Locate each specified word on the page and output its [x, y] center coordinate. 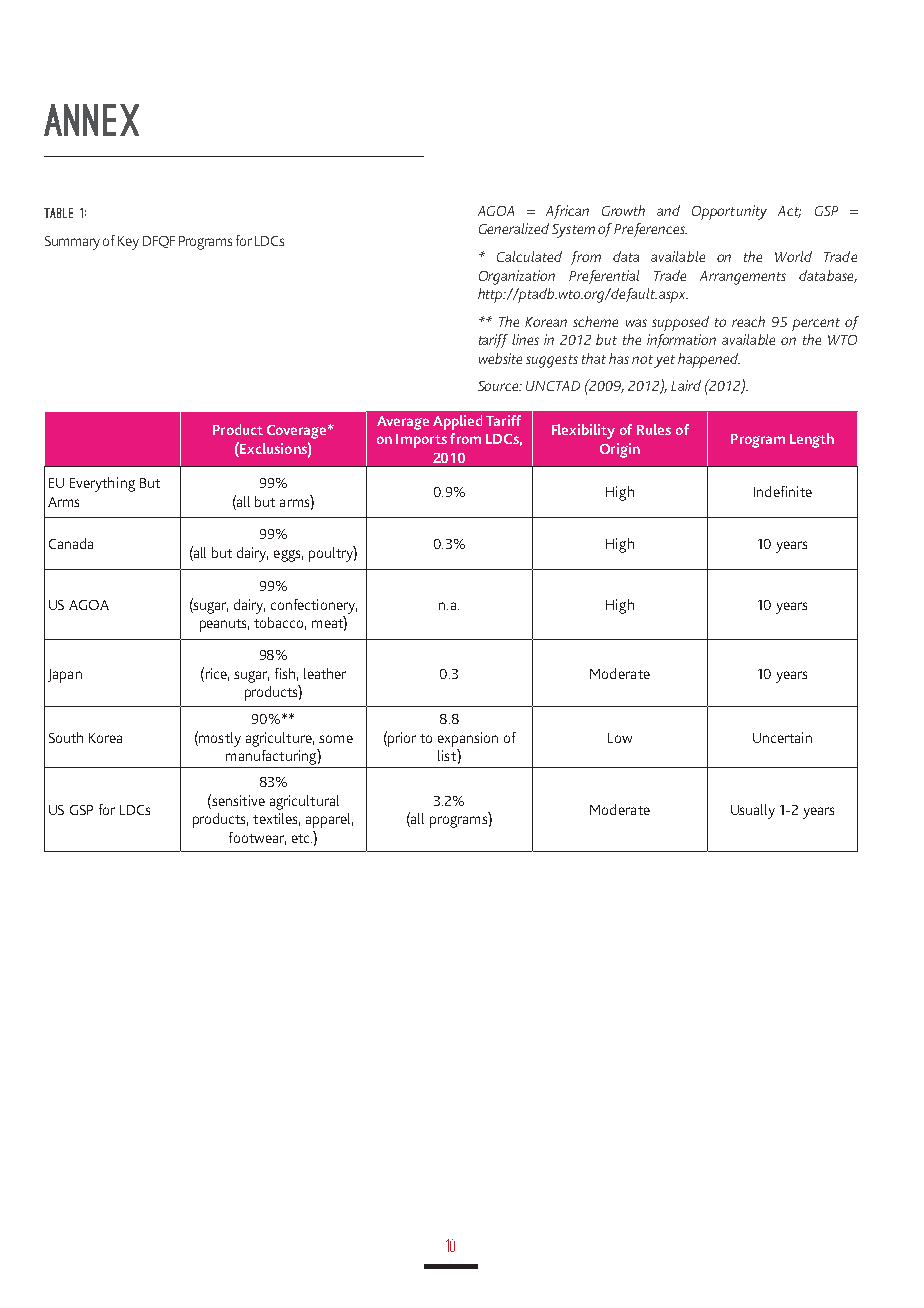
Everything [102, 484]
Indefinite [783, 491]
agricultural [304, 802]
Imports [421, 441]
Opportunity [729, 212]
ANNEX [91, 120]
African [567, 212]
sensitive [237, 800]
